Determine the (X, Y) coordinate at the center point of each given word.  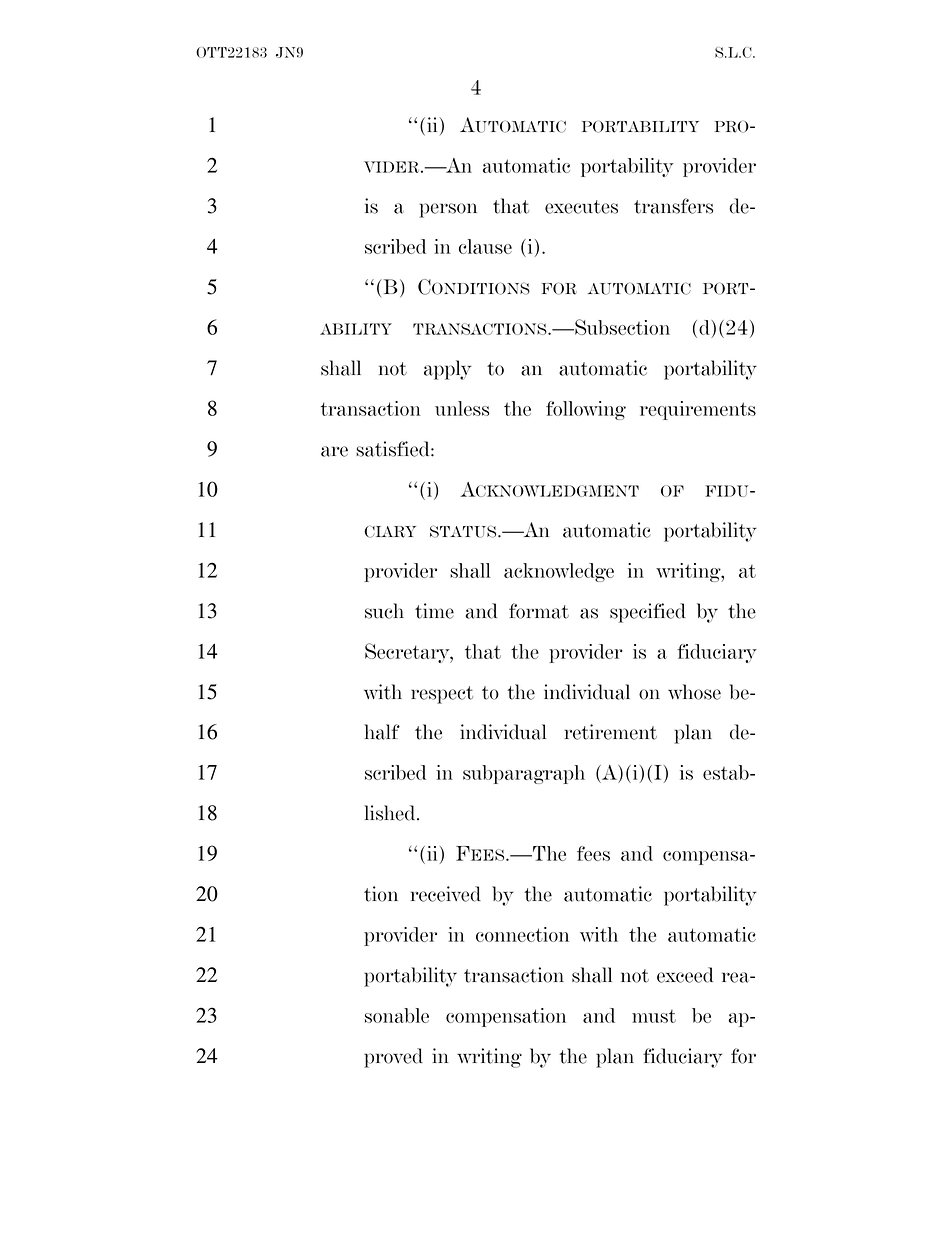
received (446, 894)
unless (462, 408)
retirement (610, 732)
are (334, 451)
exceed (685, 975)
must (654, 1016)
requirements (698, 410)
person (448, 210)
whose (694, 692)
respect (442, 695)
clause (485, 246)
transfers (673, 206)
